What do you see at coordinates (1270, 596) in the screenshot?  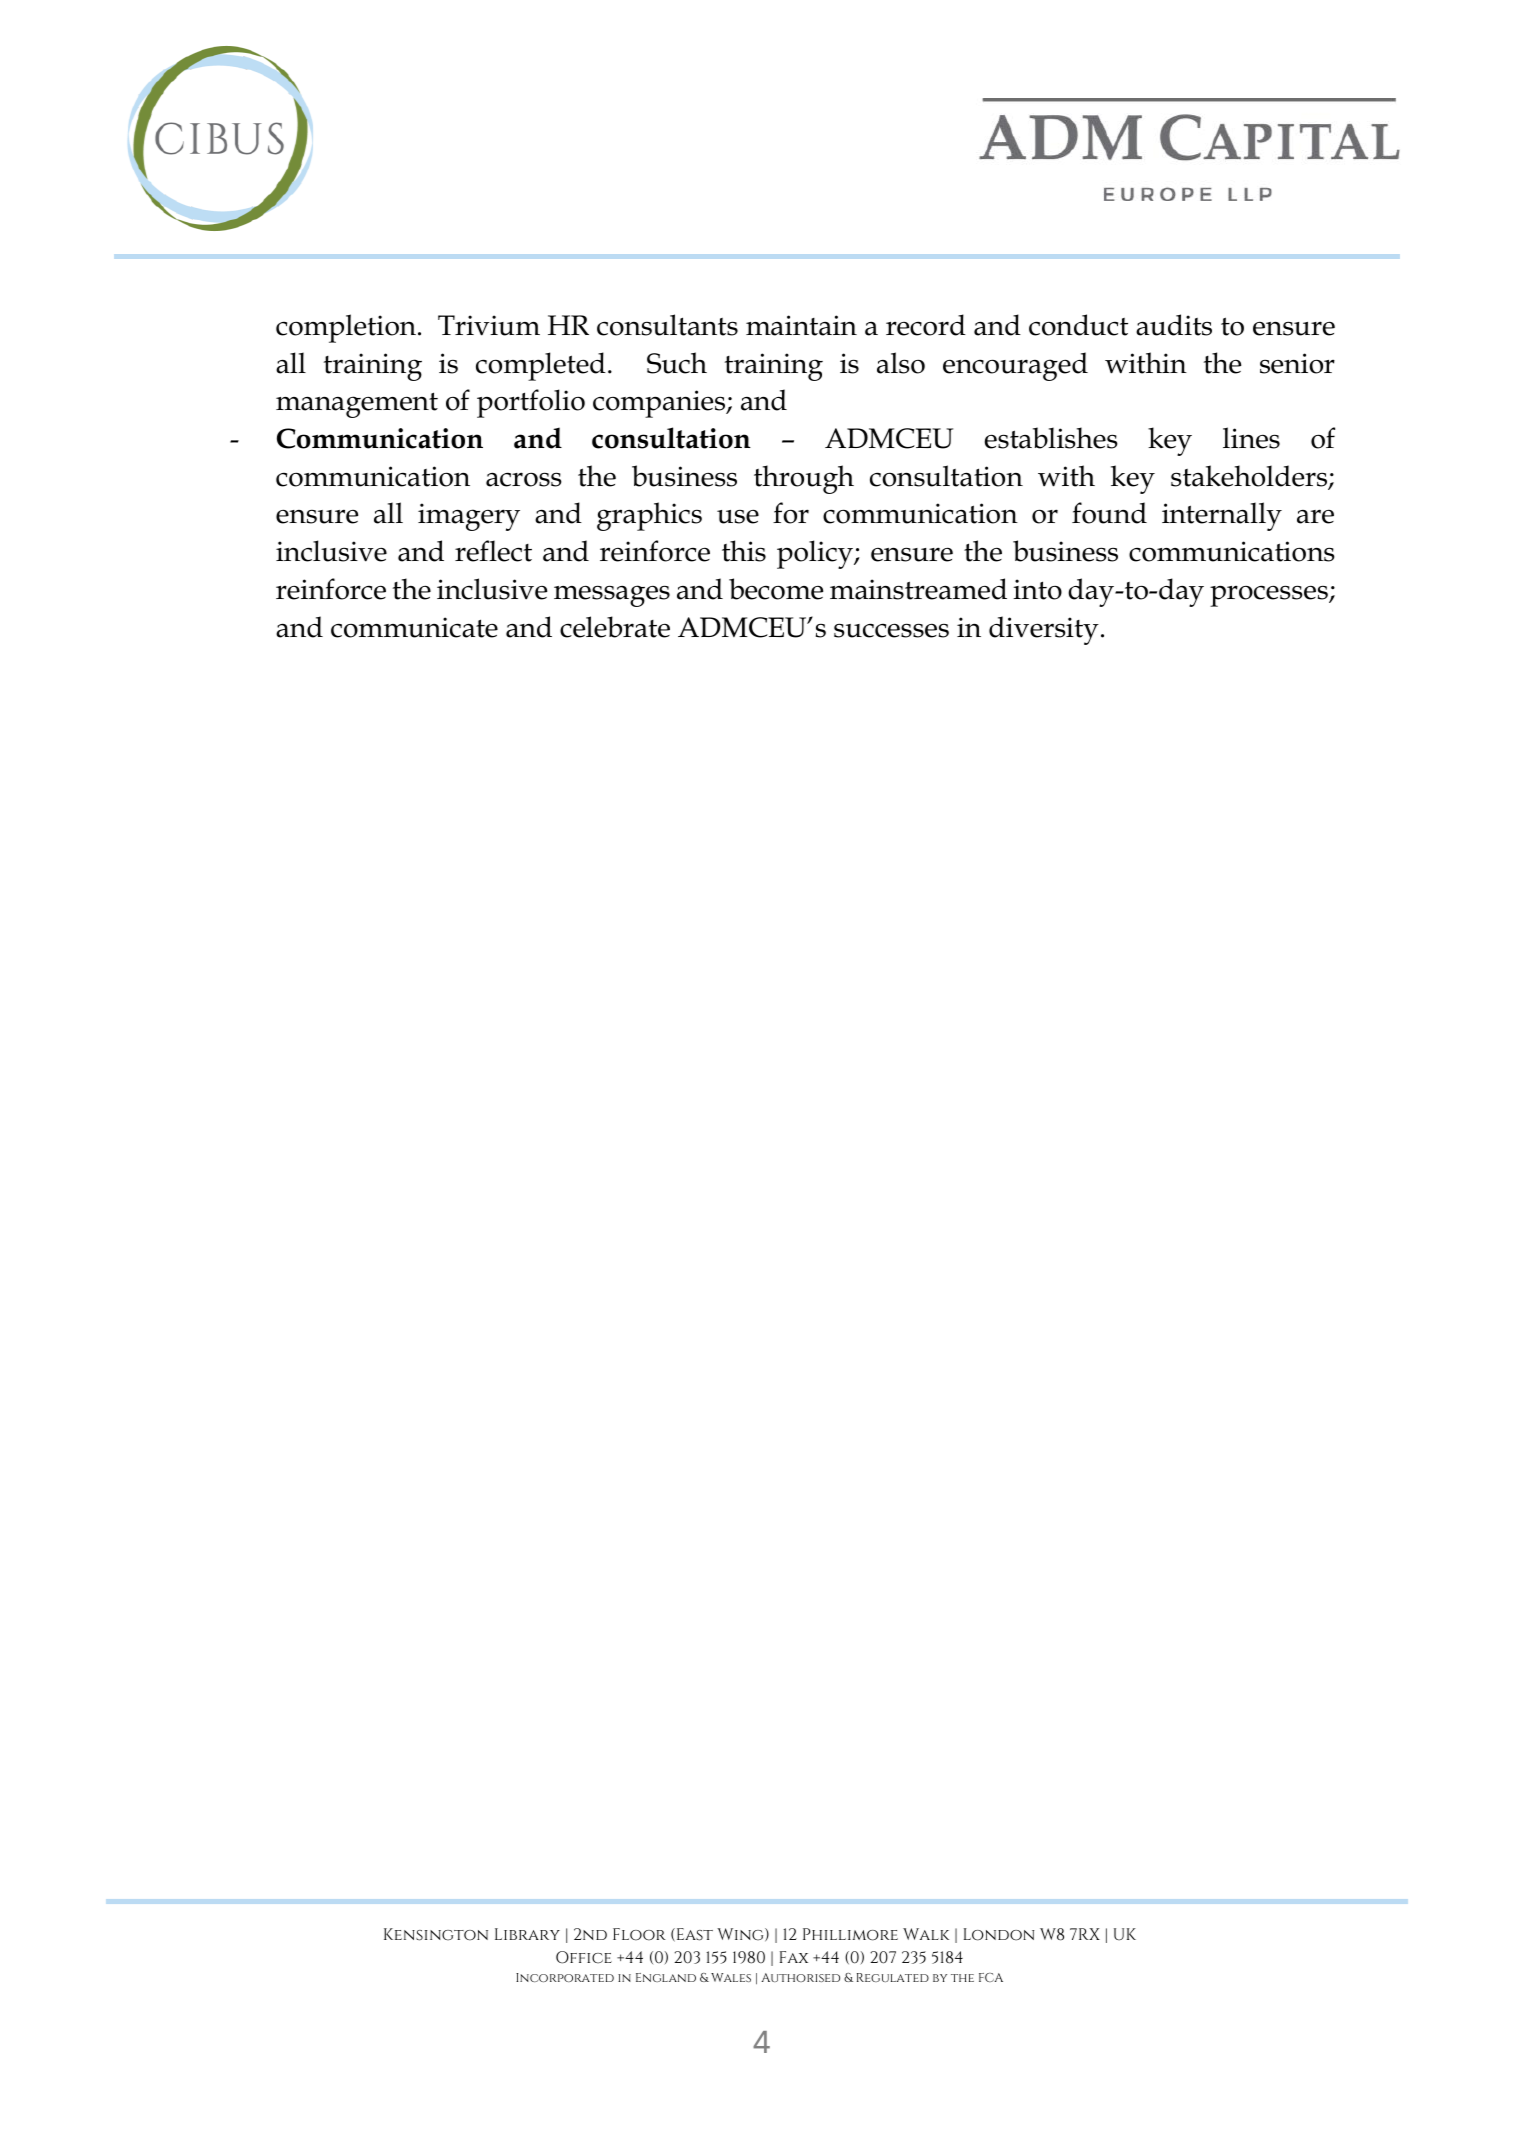 I see `processes` at bounding box center [1270, 596].
